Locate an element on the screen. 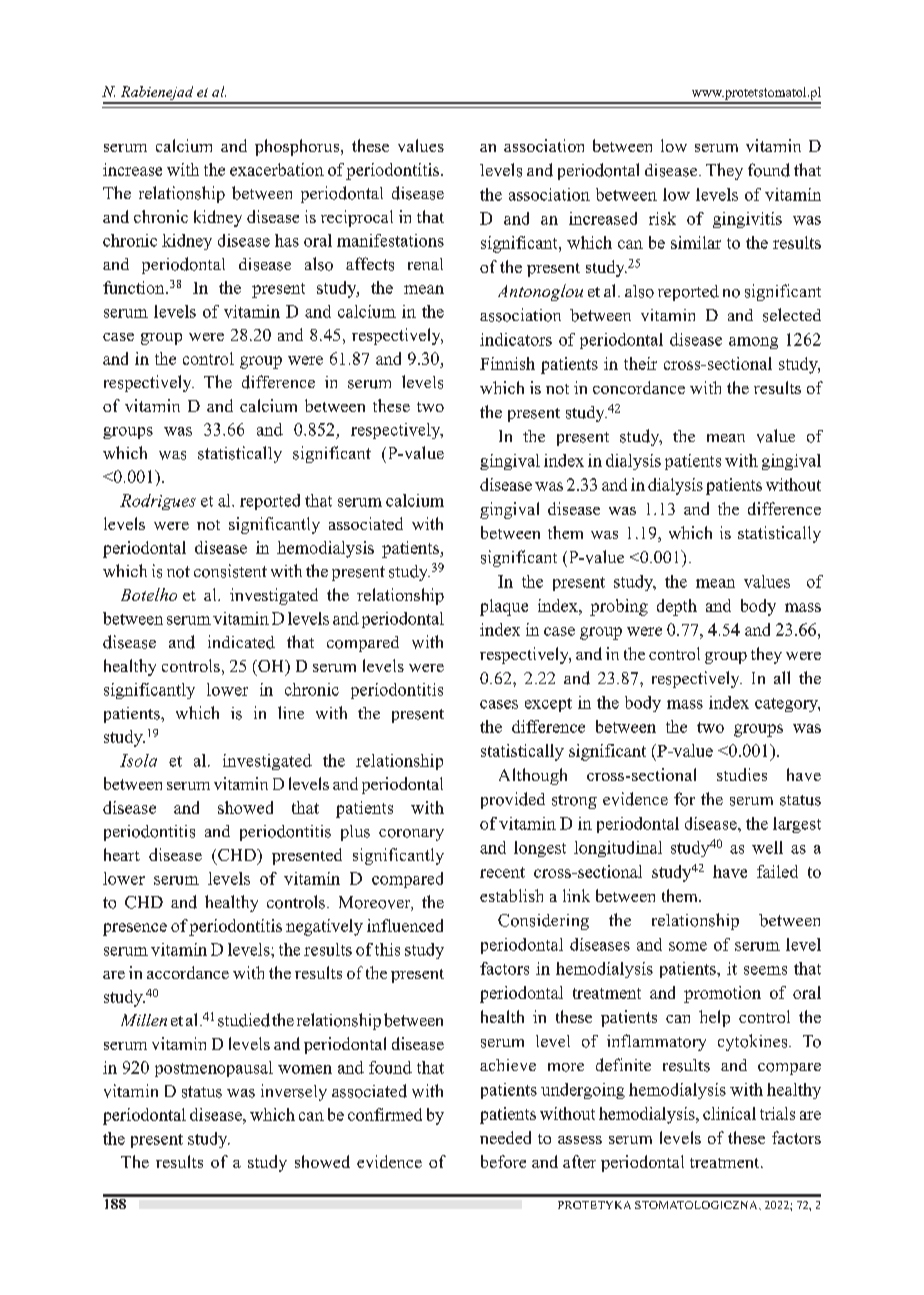 This screenshot has width=924, height=1295. postmenopausal is located at coordinates (214, 1069).
